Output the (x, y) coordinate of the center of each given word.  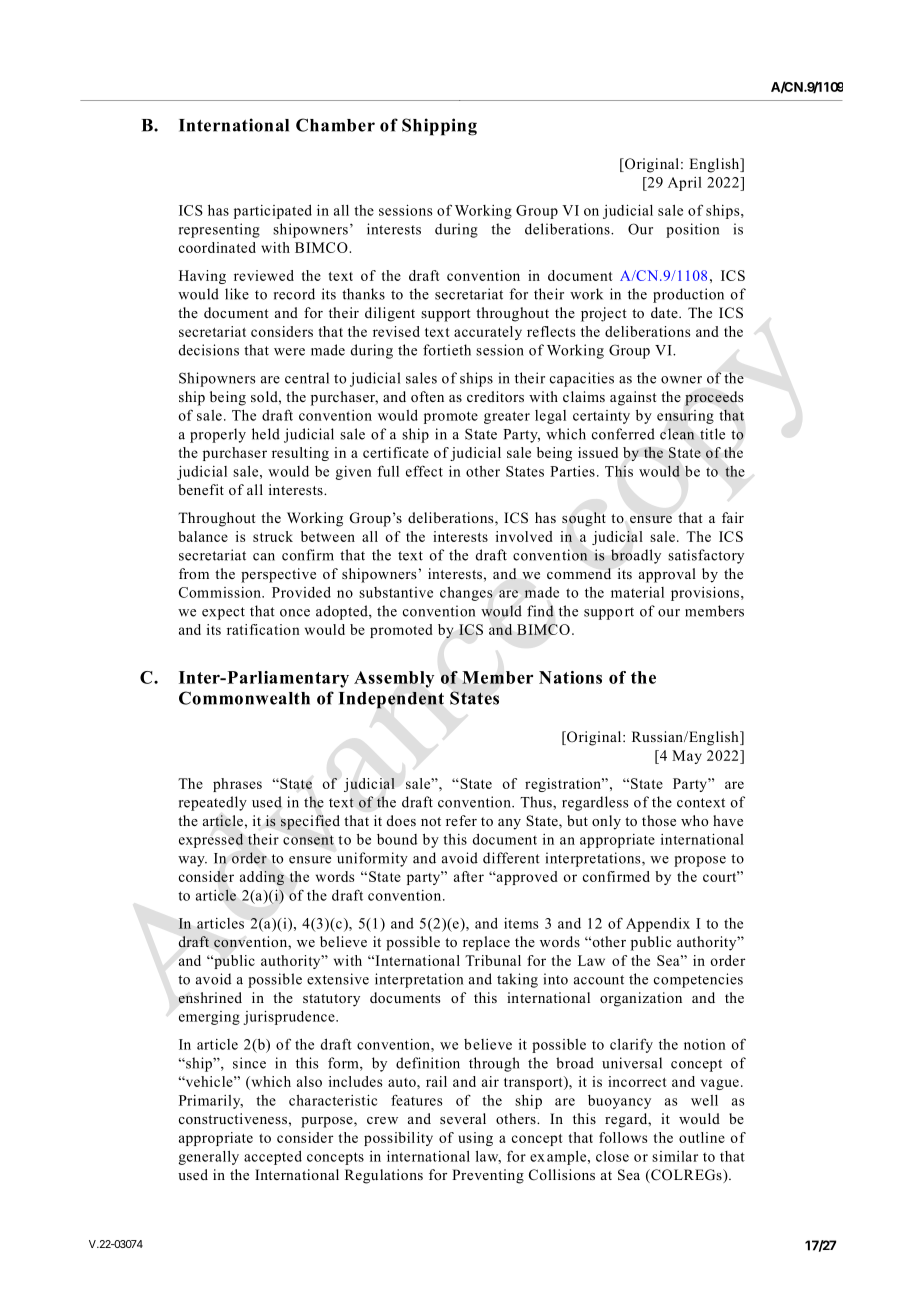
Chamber (335, 125)
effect (424, 471)
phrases (237, 785)
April (685, 184)
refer (461, 820)
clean (677, 434)
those (659, 820)
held (266, 434)
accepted (273, 1158)
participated (273, 212)
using (475, 1139)
